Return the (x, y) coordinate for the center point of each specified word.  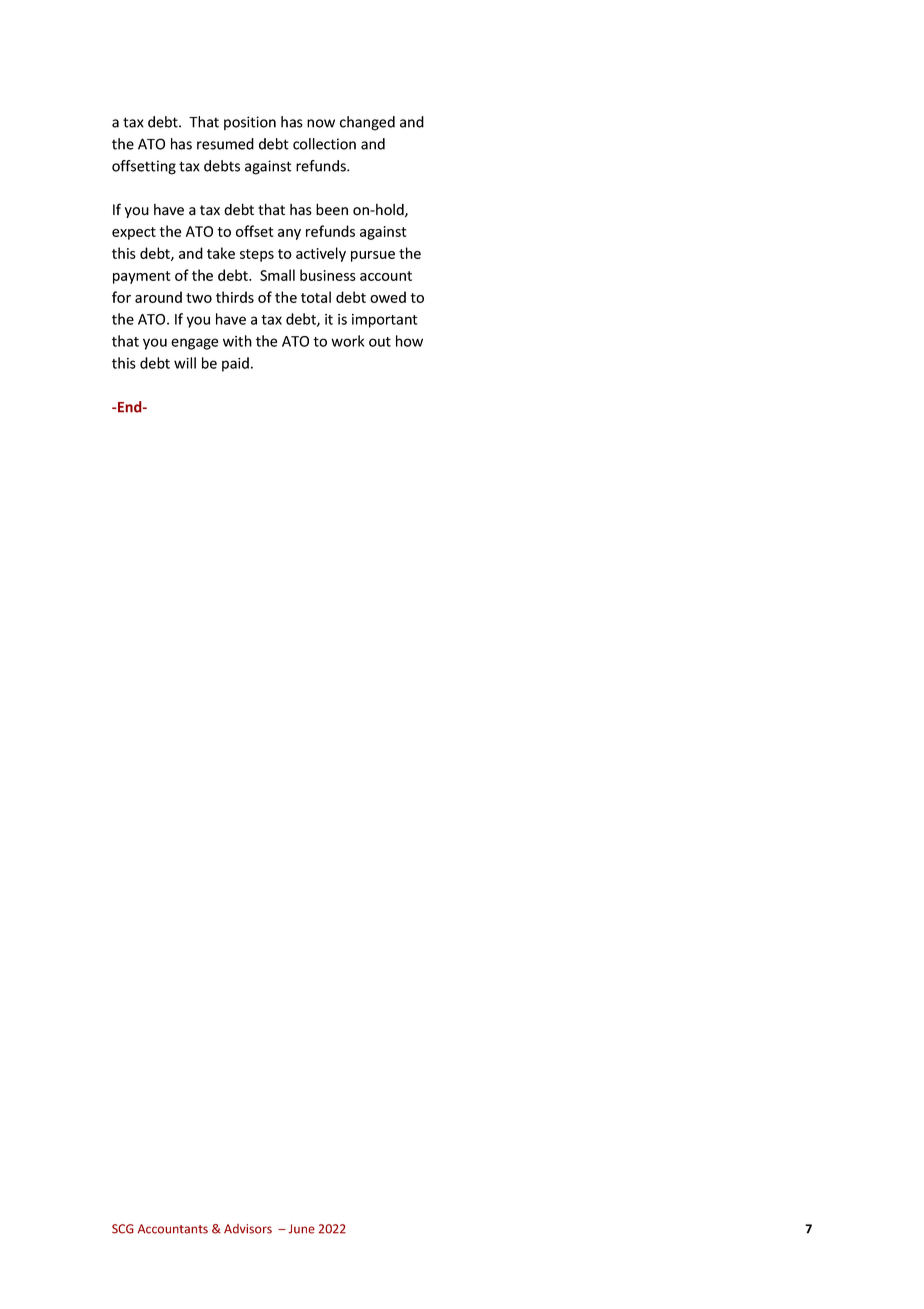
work (347, 341)
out (380, 342)
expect (134, 233)
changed (367, 123)
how (409, 341)
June (301, 1229)
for (121, 297)
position (250, 123)
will (185, 363)
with (237, 341)
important (385, 321)
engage (194, 344)
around (158, 297)
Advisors (248, 1229)
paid (235, 364)
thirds (235, 297)
